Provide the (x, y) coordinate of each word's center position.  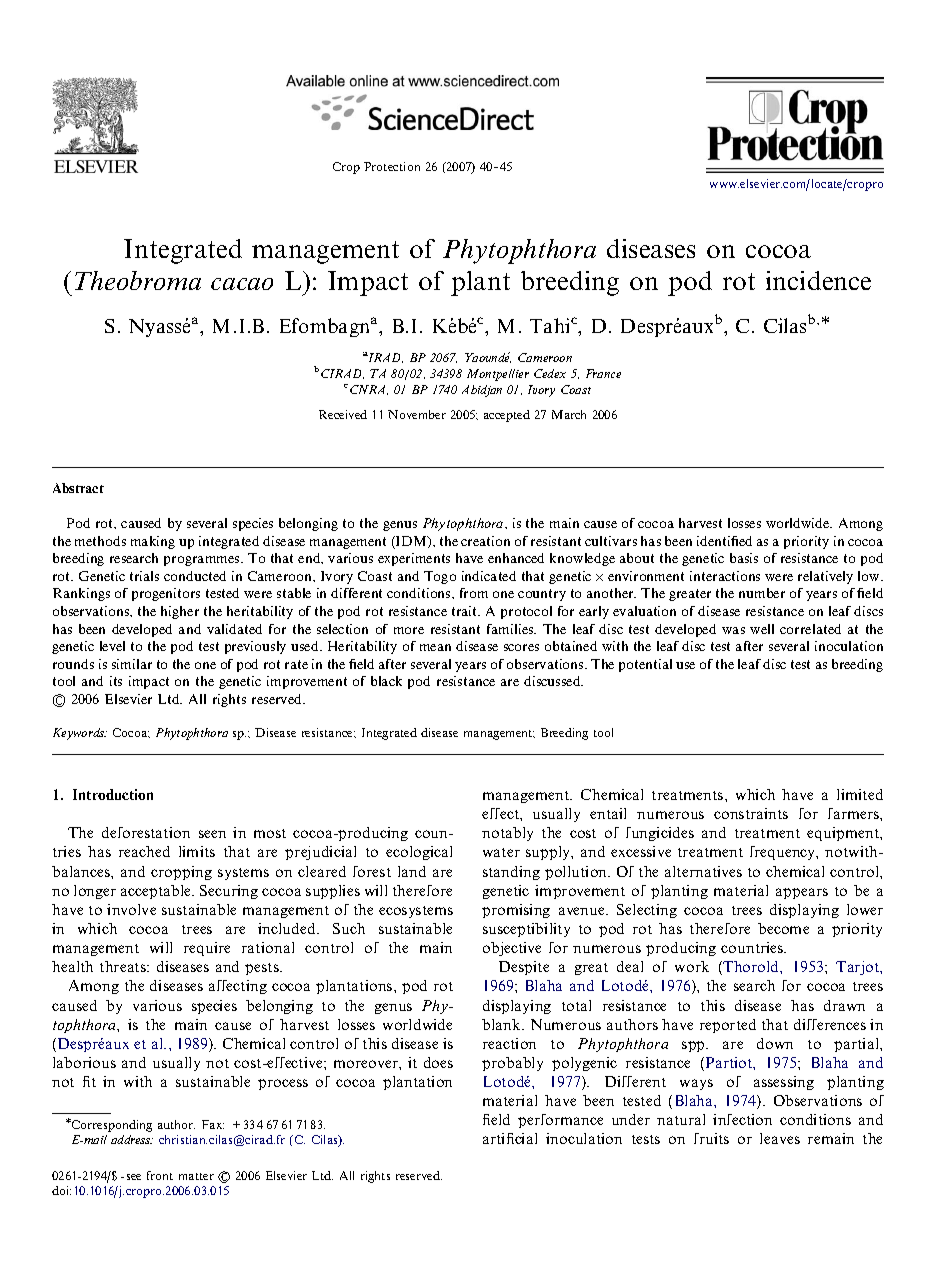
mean (435, 647)
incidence (818, 280)
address (132, 1139)
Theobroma (138, 280)
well (762, 629)
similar (132, 664)
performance (560, 1121)
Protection (392, 166)
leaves (780, 1138)
